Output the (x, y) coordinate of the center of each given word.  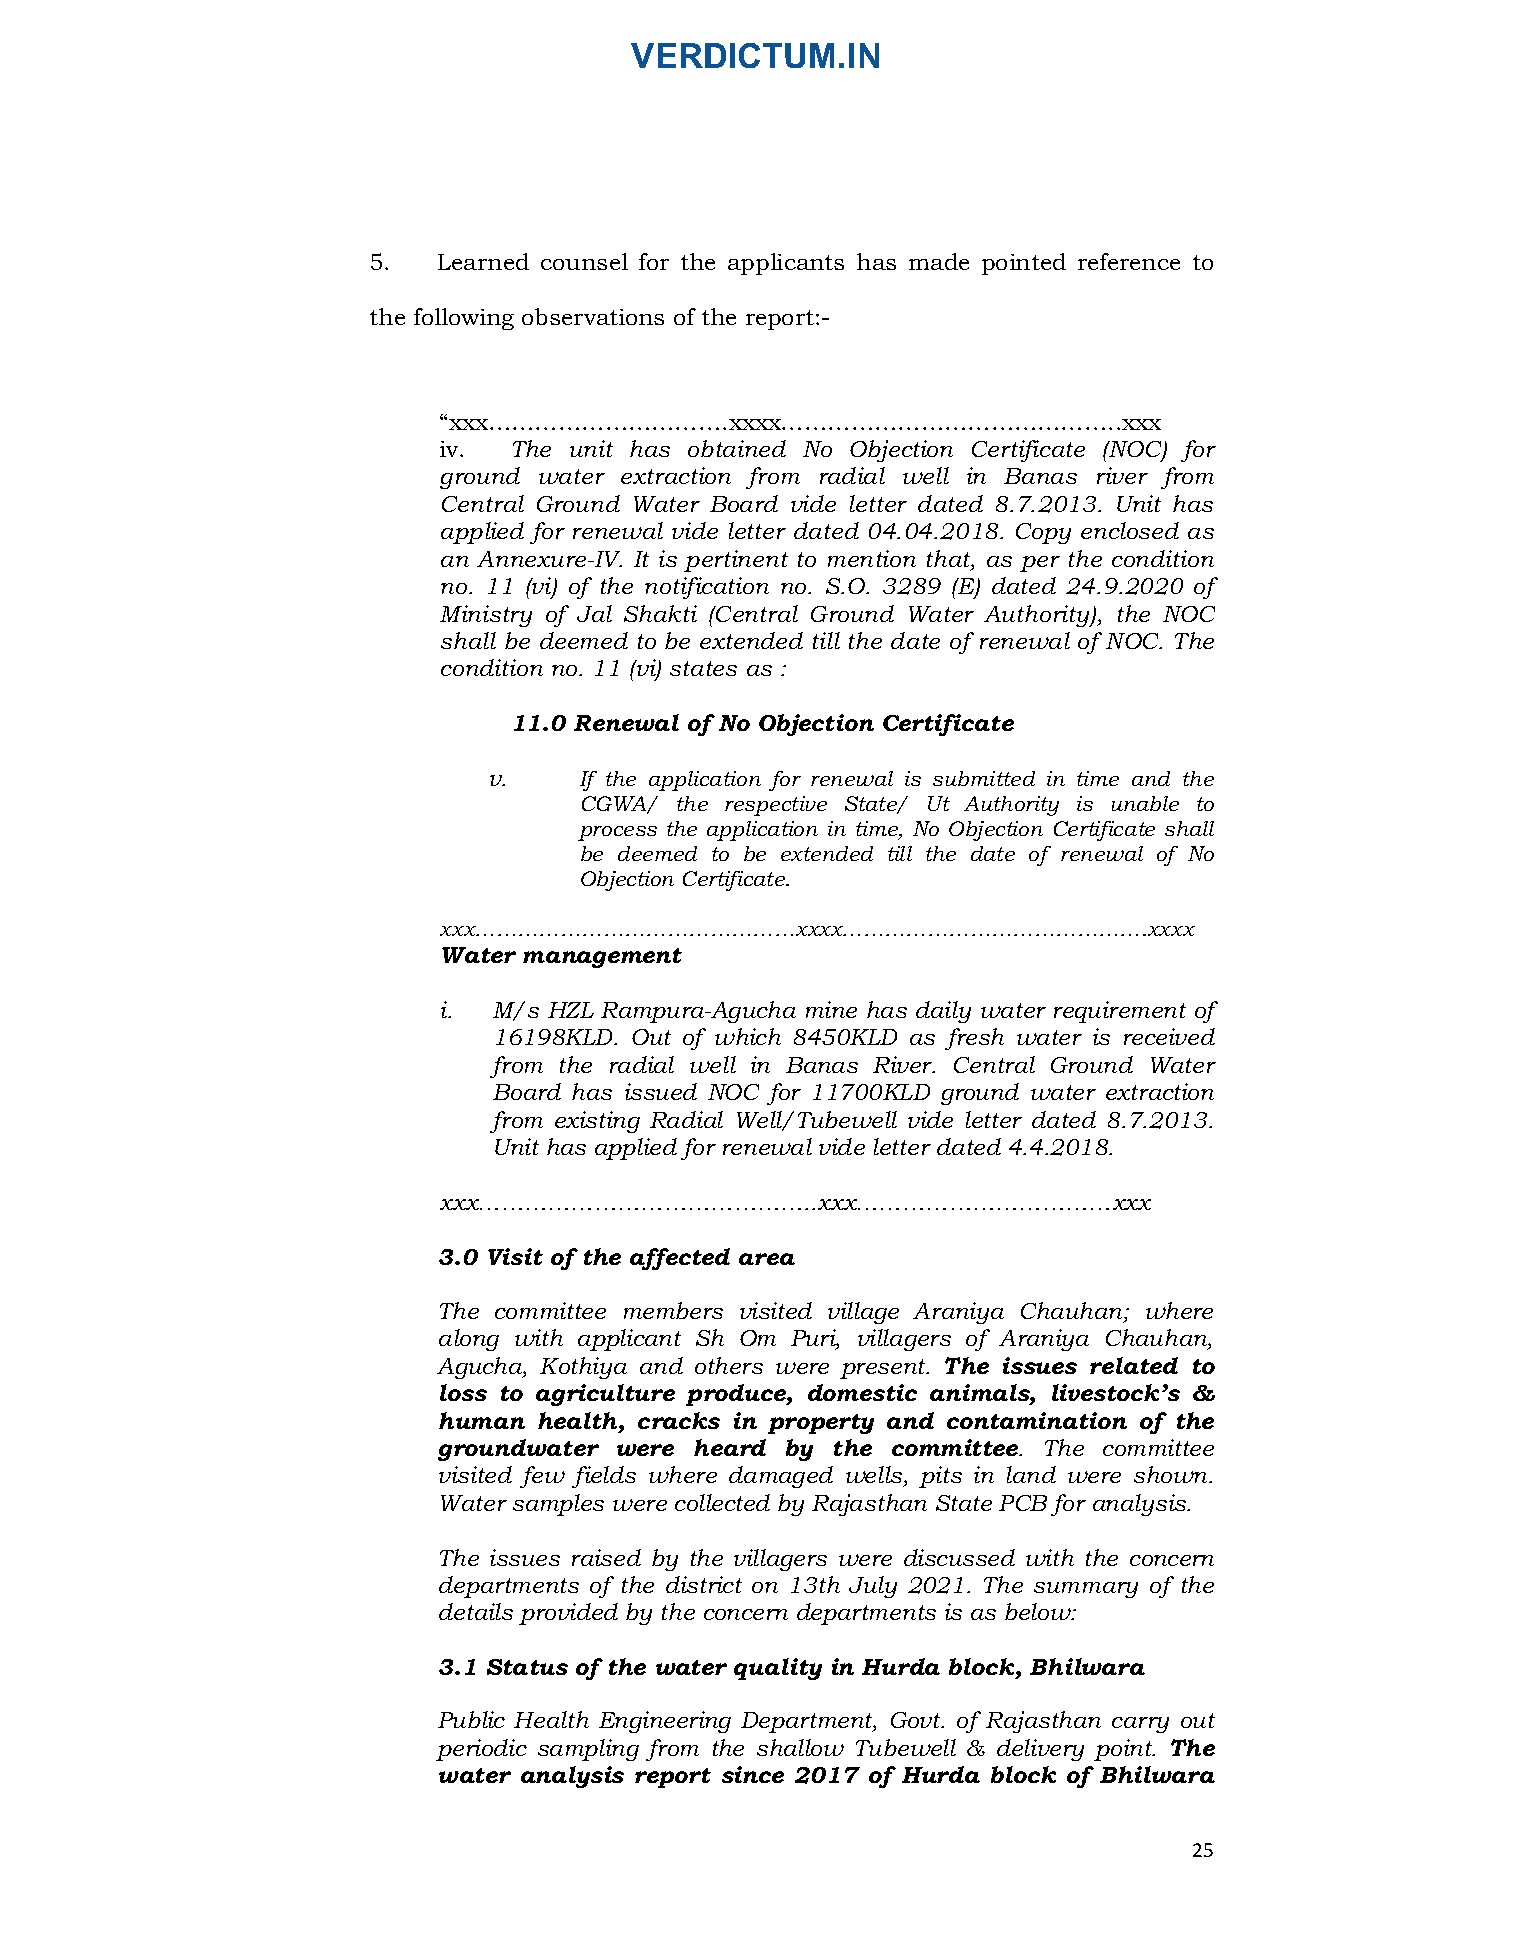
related (1134, 1365)
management (602, 958)
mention (872, 558)
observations (593, 316)
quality (778, 1669)
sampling (588, 1750)
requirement (1120, 1012)
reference (1129, 261)
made (939, 261)
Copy (1043, 533)
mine (831, 1009)
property (821, 1424)
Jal (594, 613)
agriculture (605, 1395)
